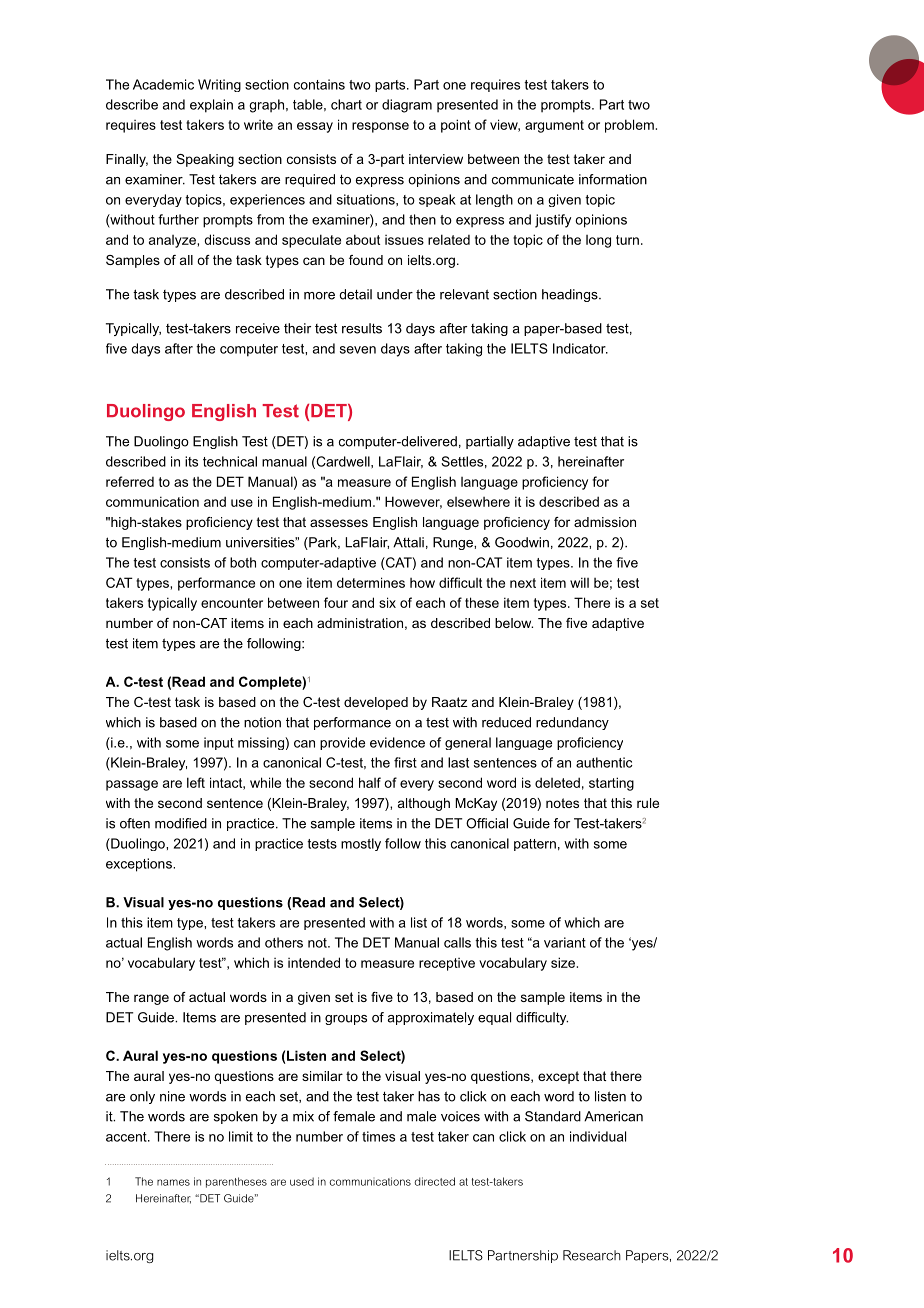  Describe the element at coordinates (211, 106) in the screenshot. I see `explain` at that location.
